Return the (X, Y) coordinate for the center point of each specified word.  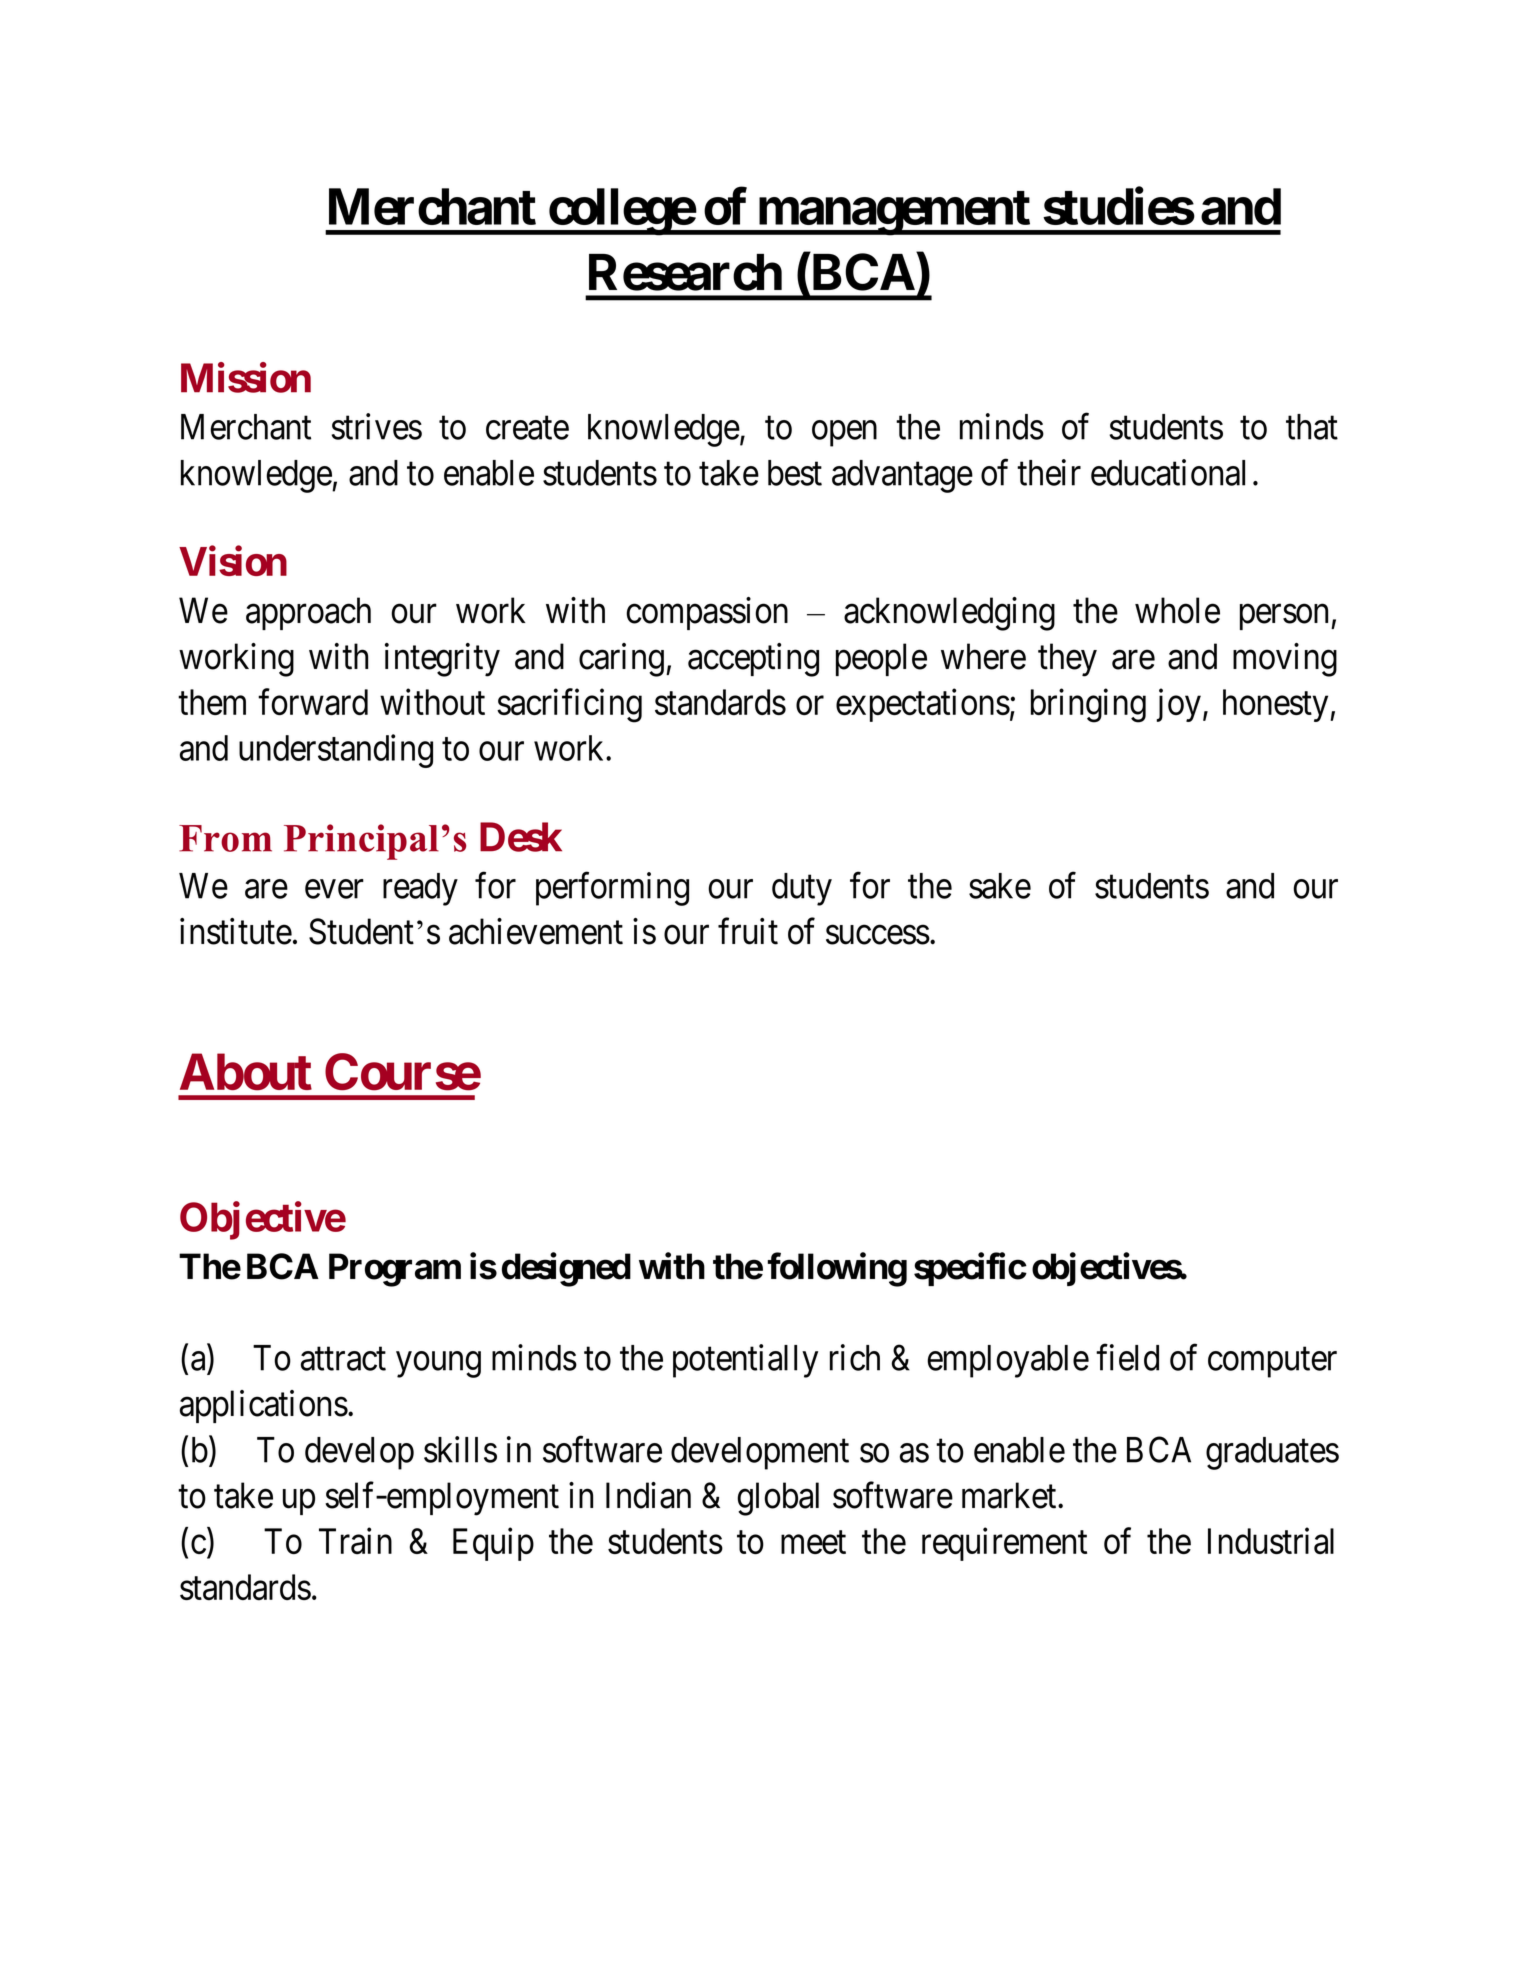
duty (802, 889)
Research (685, 272)
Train (355, 1541)
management (893, 213)
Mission (246, 378)
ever (334, 889)
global (778, 1499)
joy (1179, 705)
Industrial (1271, 1541)
